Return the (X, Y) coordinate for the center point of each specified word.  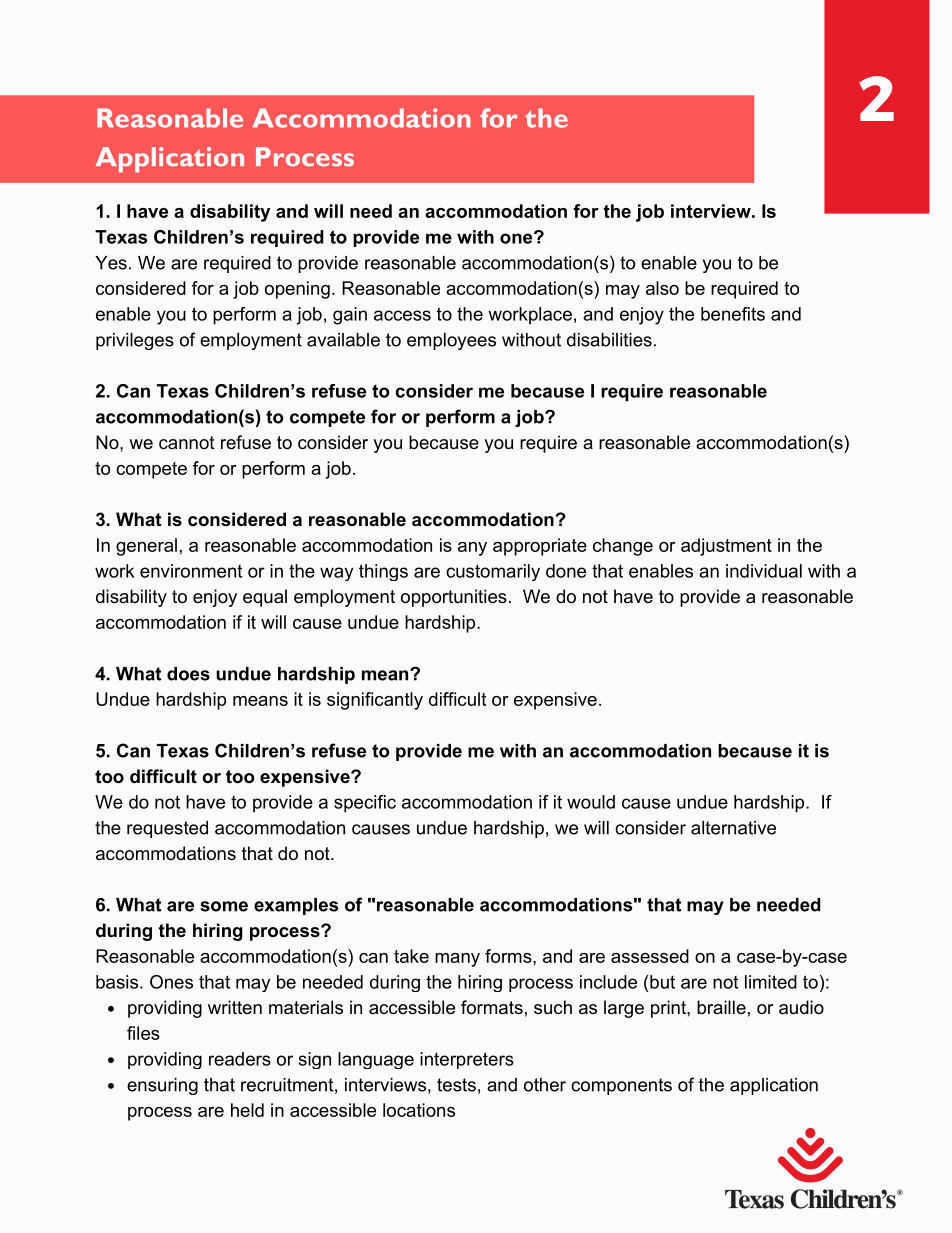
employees (451, 341)
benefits (733, 314)
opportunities (454, 598)
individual (764, 571)
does (188, 674)
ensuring (162, 1086)
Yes (111, 263)
